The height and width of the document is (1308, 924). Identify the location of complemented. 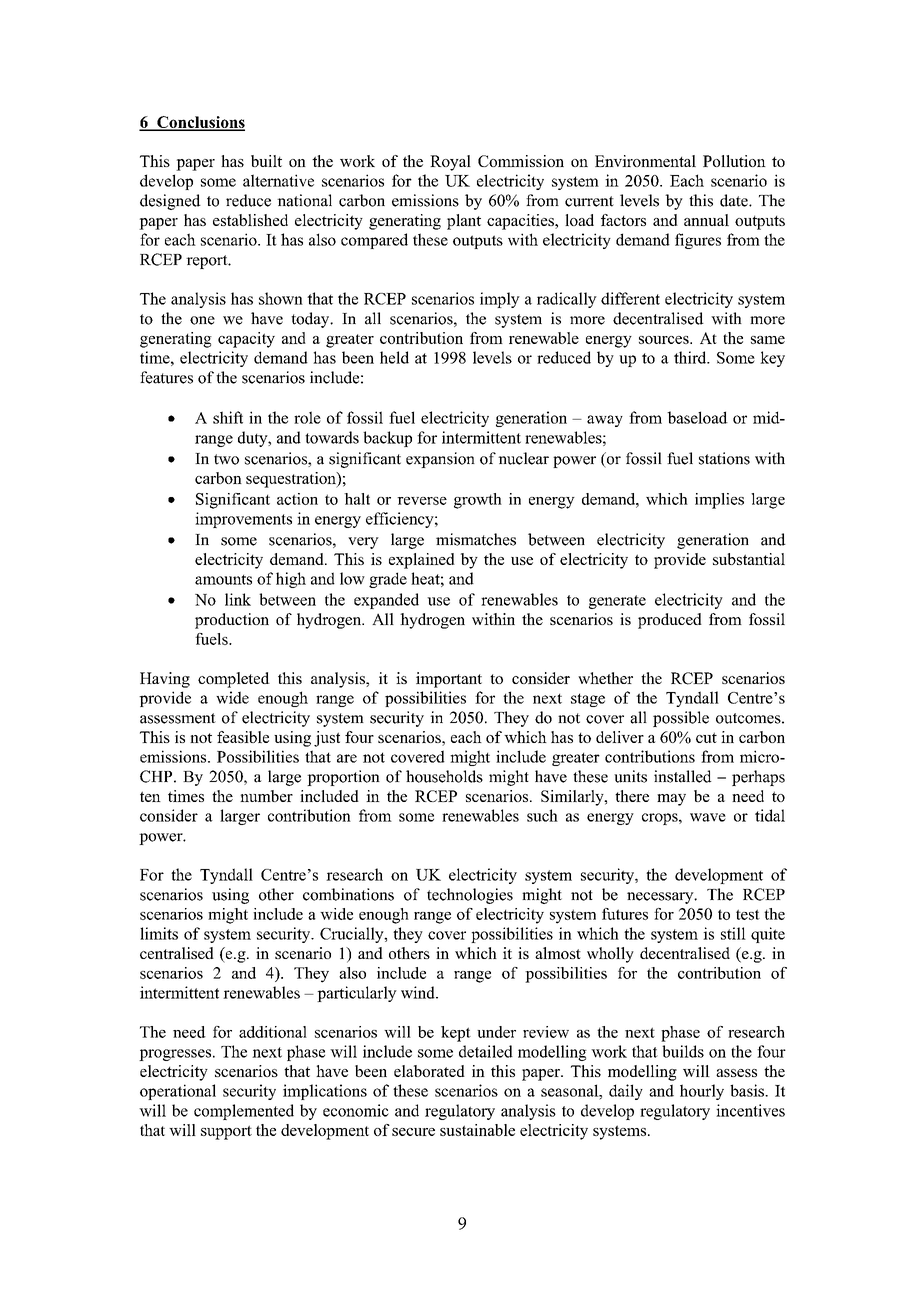
(244, 1112).
